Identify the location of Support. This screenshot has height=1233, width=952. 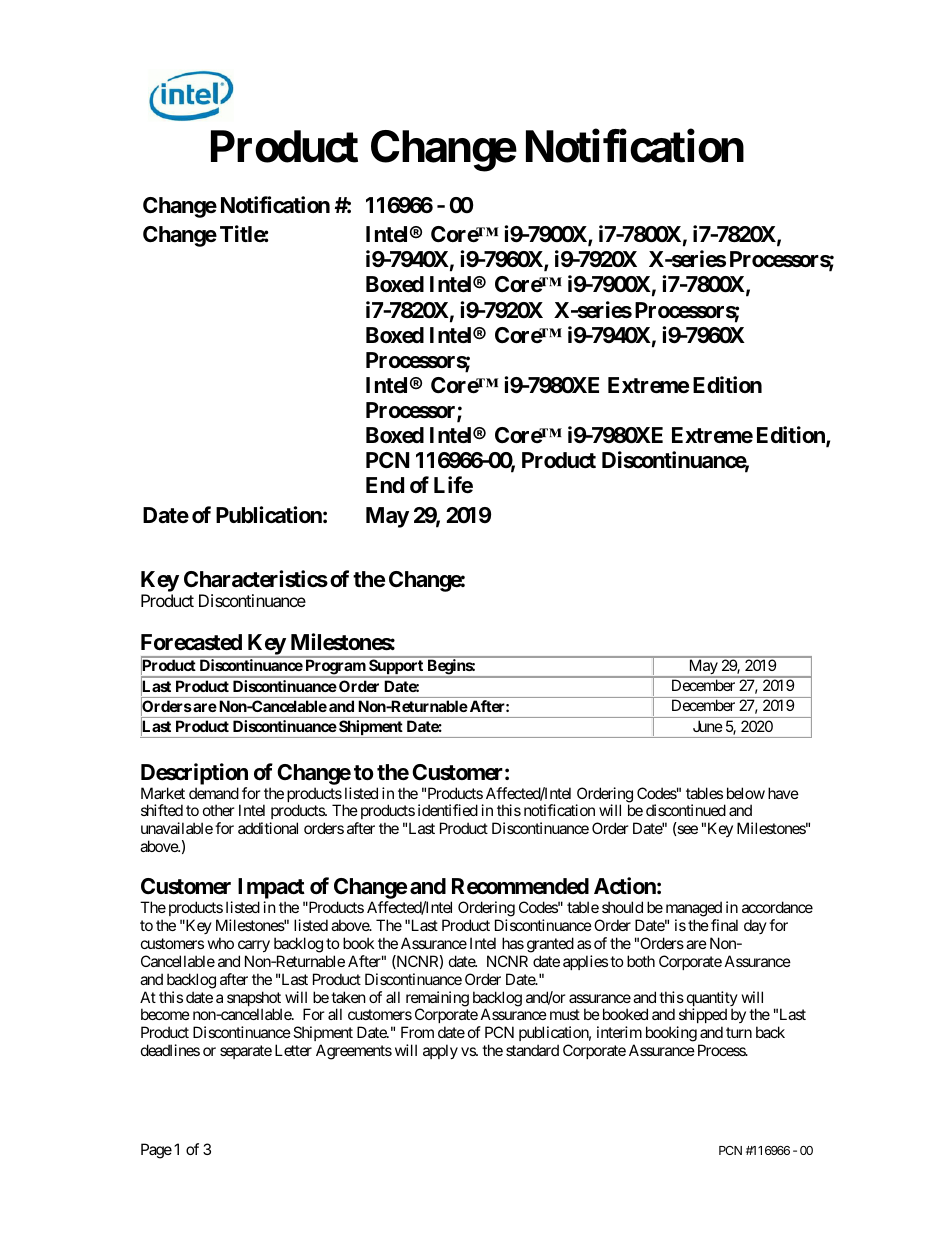
(396, 666).
